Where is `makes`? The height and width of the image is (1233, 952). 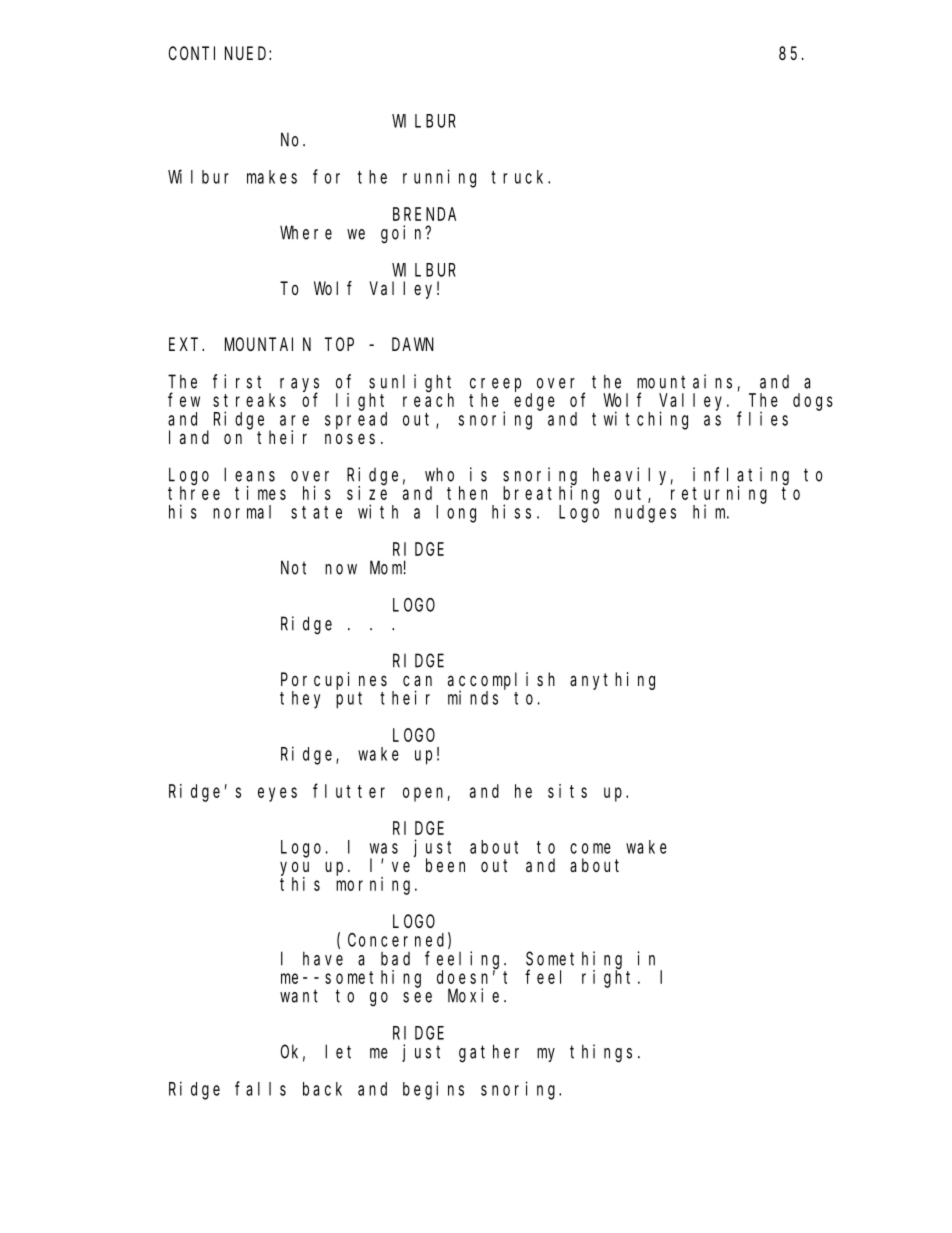 makes is located at coordinates (272, 177).
